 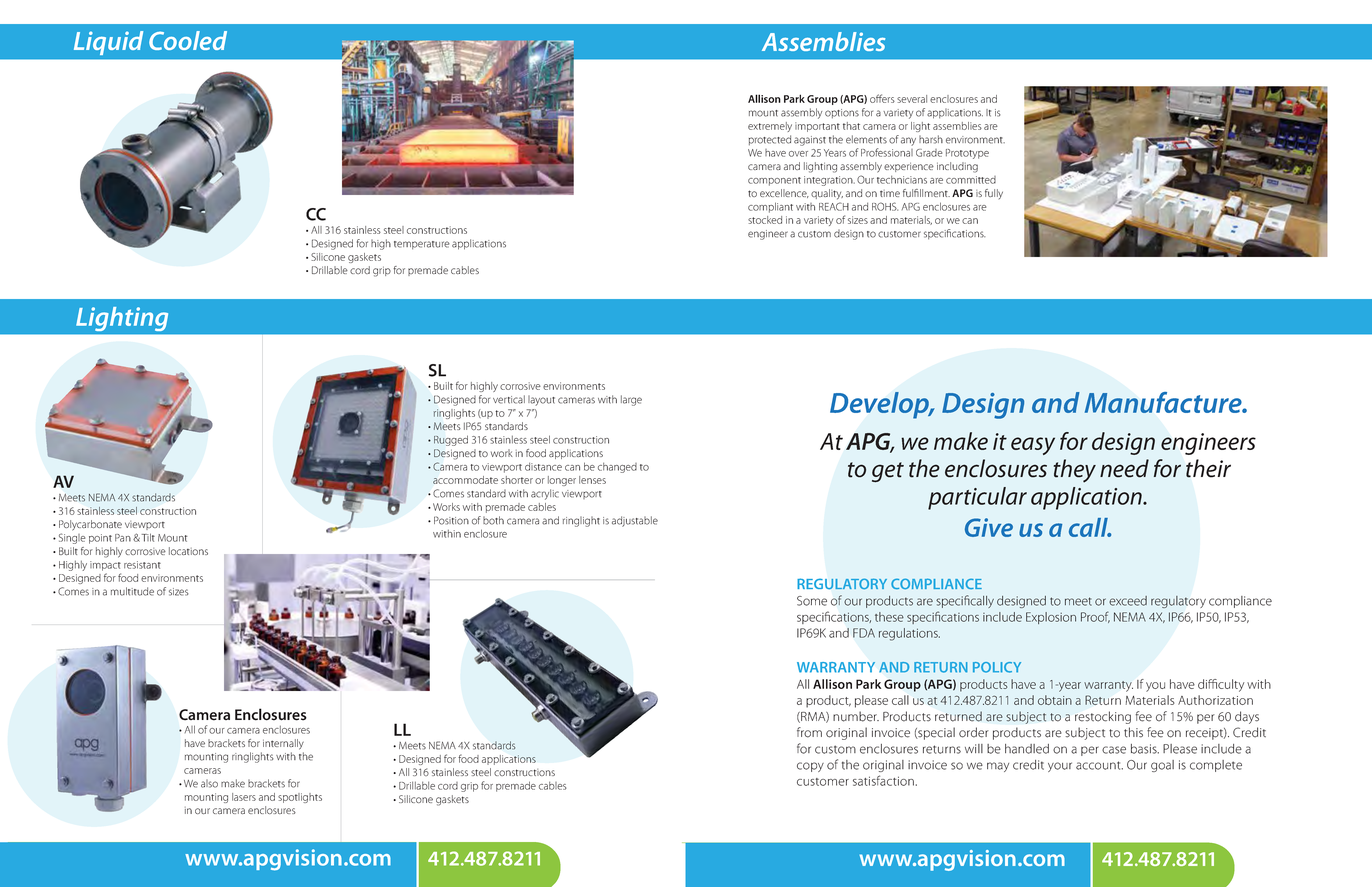 What do you see at coordinates (1164, 402) in the document?
I see `Manufacture` at bounding box center [1164, 402].
